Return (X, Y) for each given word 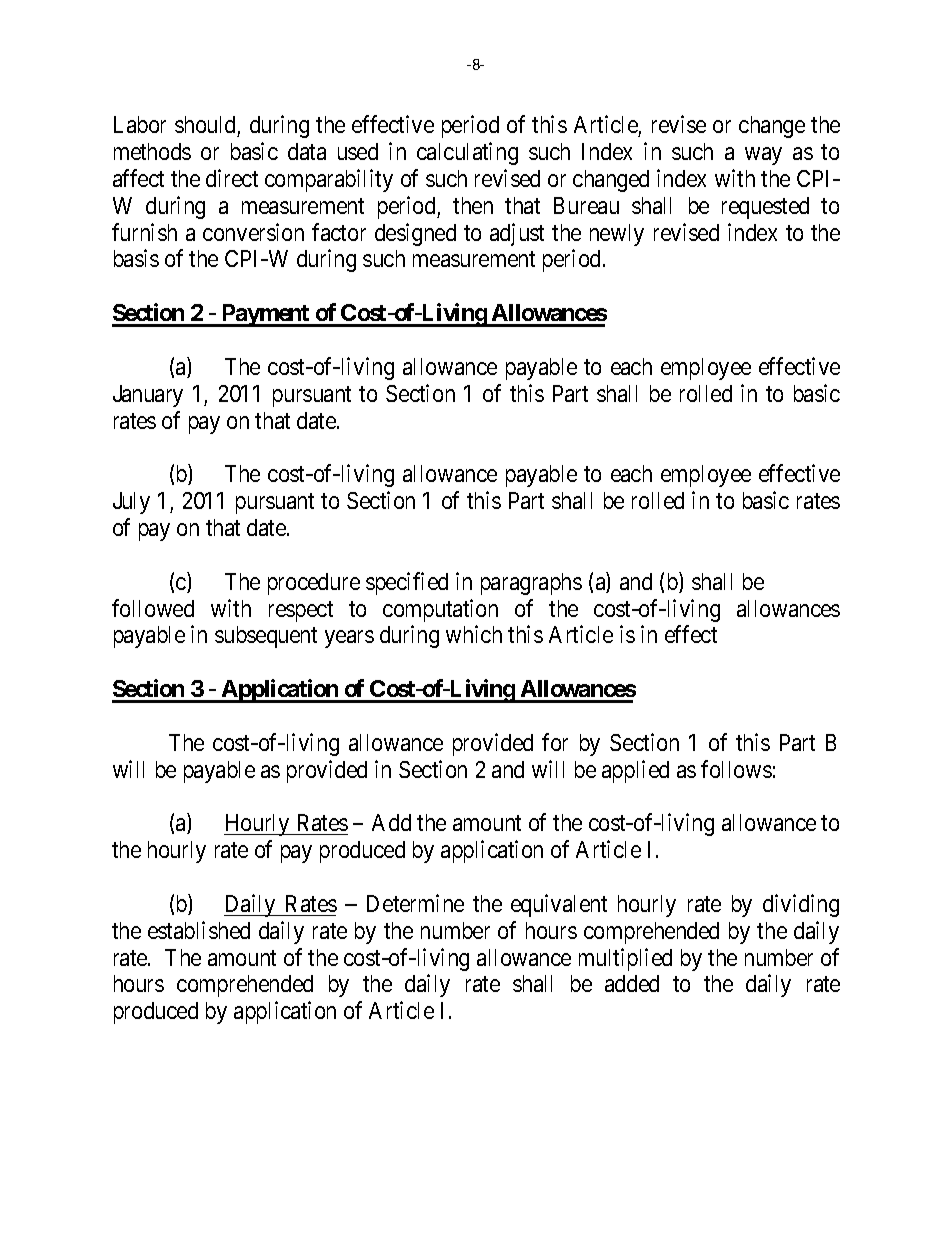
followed (153, 608)
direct (232, 178)
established (199, 930)
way (763, 156)
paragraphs (531, 584)
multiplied (625, 959)
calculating (467, 153)
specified (407, 583)
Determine (415, 903)
